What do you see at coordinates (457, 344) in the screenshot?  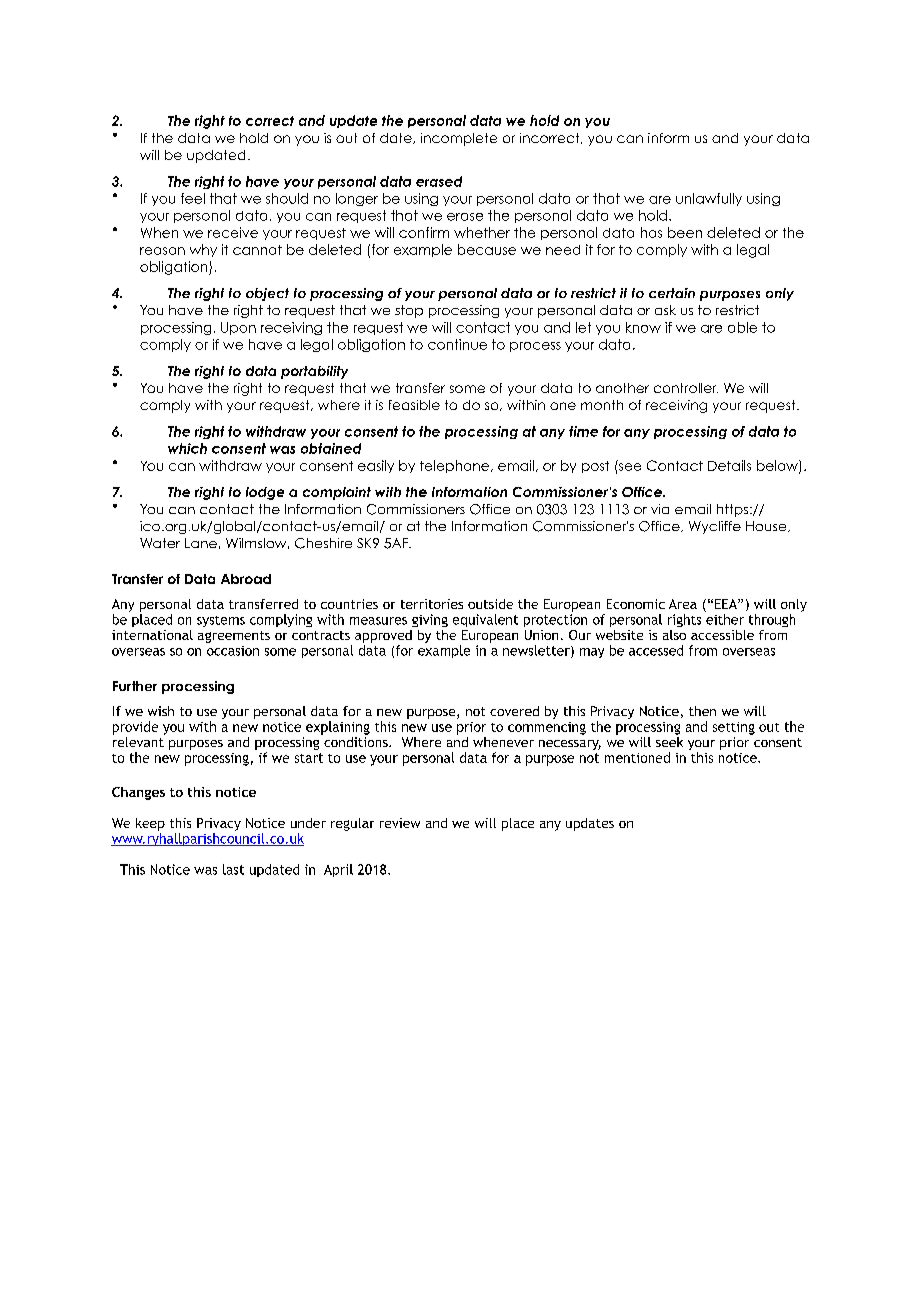 I see `continue` at bounding box center [457, 344].
